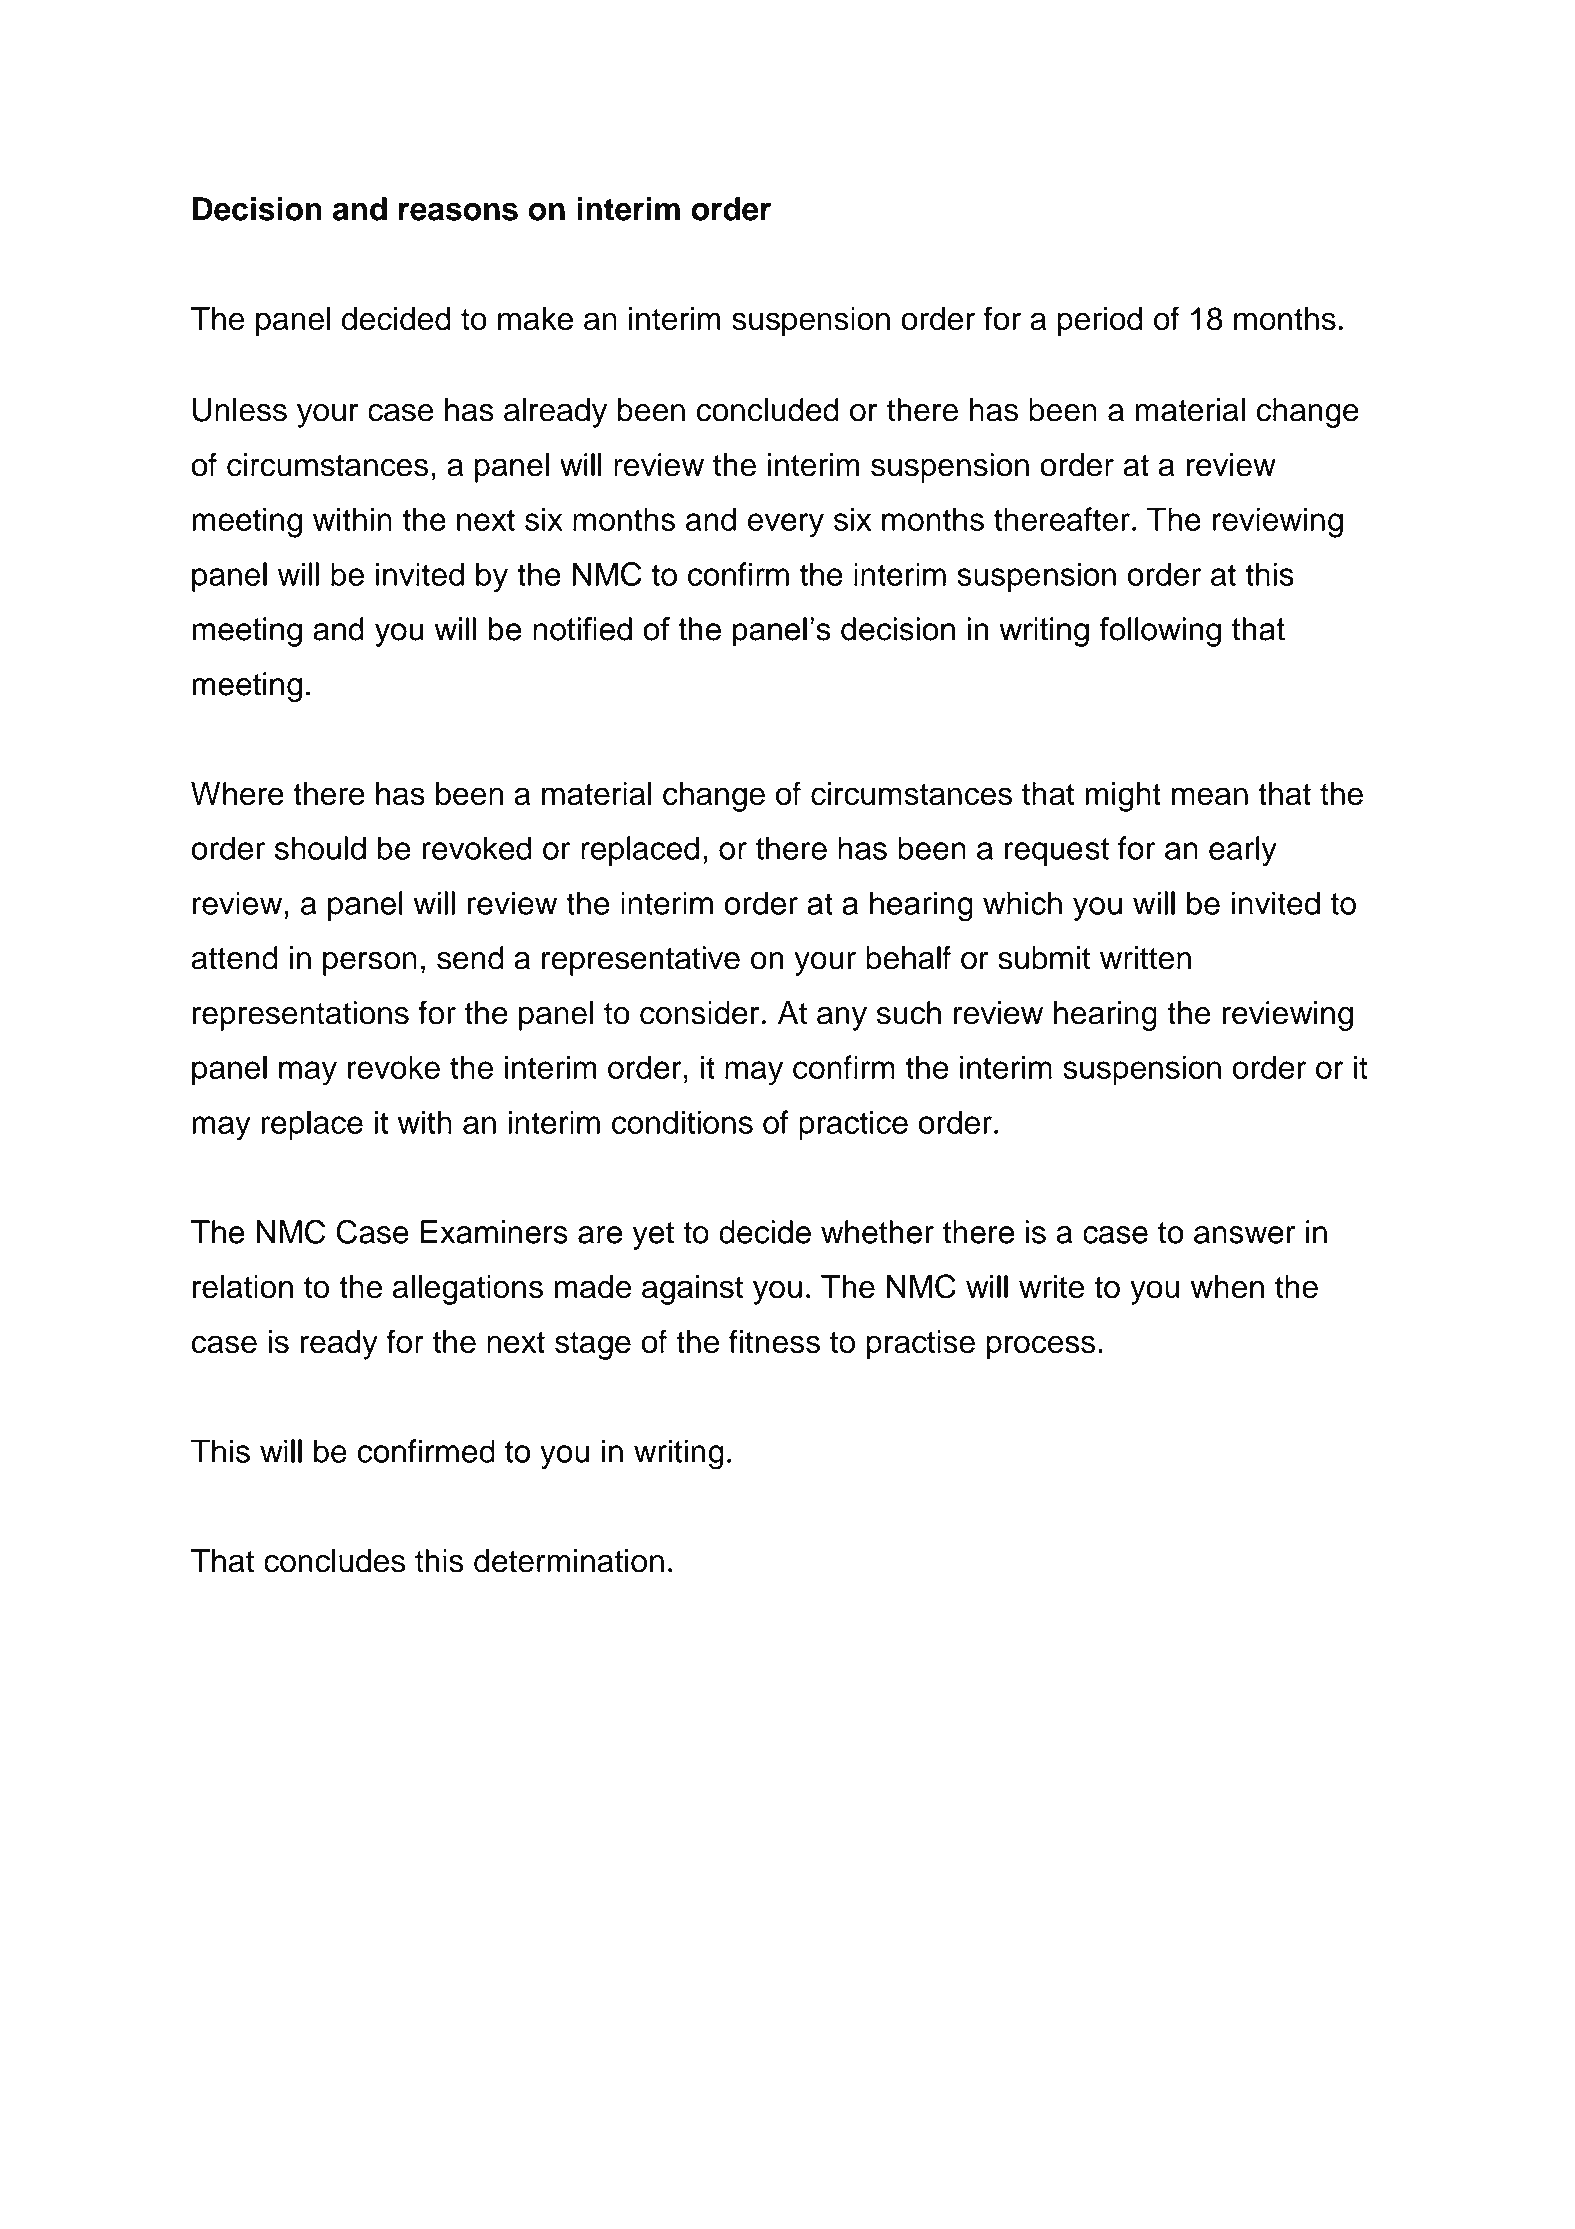 This page has width=1575, height=2229. What do you see at coordinates (458, 211) in the page?
I see `reasons` at bounding box center [458, 211].
